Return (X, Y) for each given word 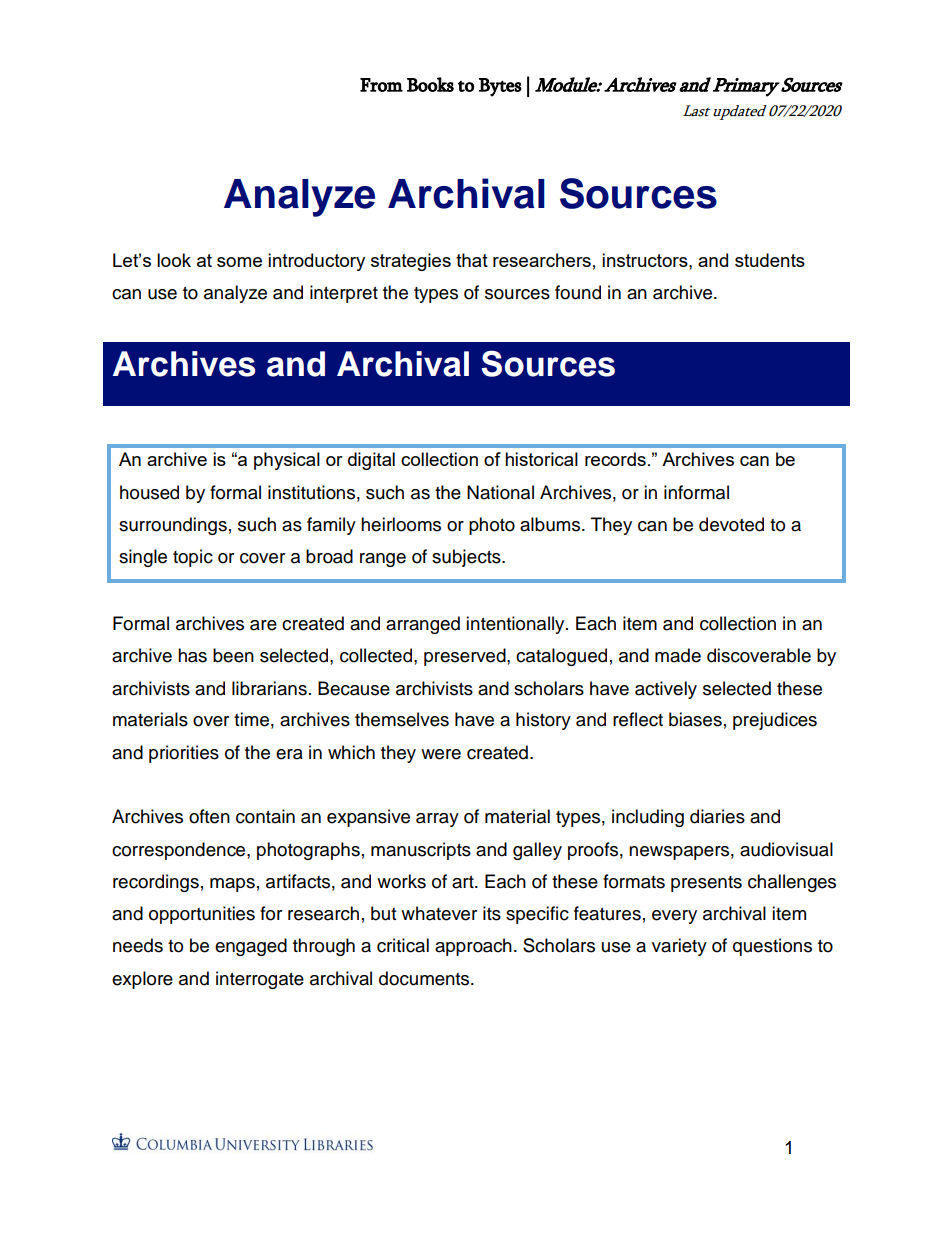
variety (679, 947)
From (381, 85)
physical (287, 461)
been (233, 655)
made (678, 655)
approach (473, 947)
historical (541, 459)
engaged (251, 947)
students (770, 260)
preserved (466, 657)
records (615, 459)
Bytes (500, 87)
